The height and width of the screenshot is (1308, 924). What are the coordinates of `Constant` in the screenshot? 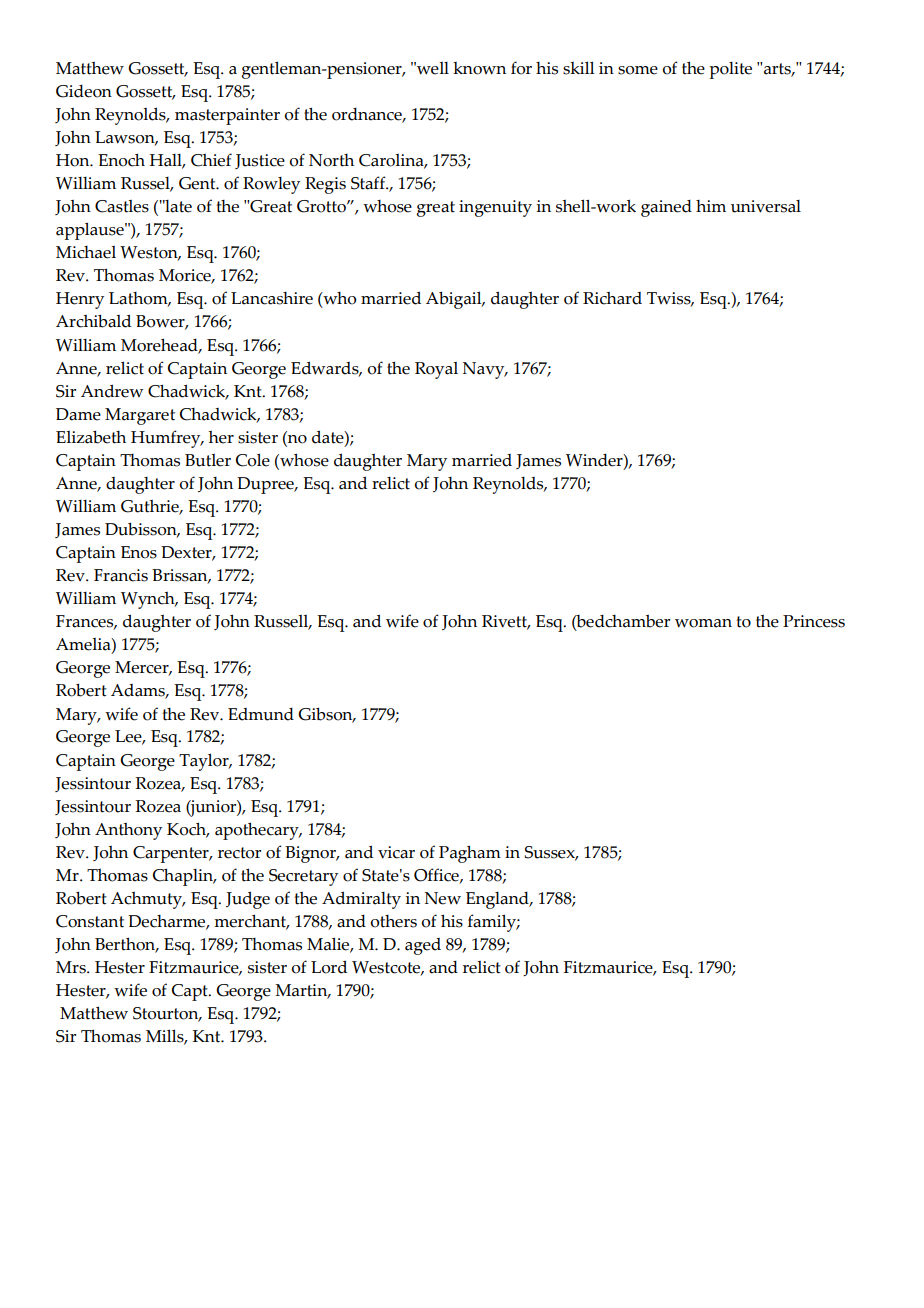 It's located at (90, 921).
